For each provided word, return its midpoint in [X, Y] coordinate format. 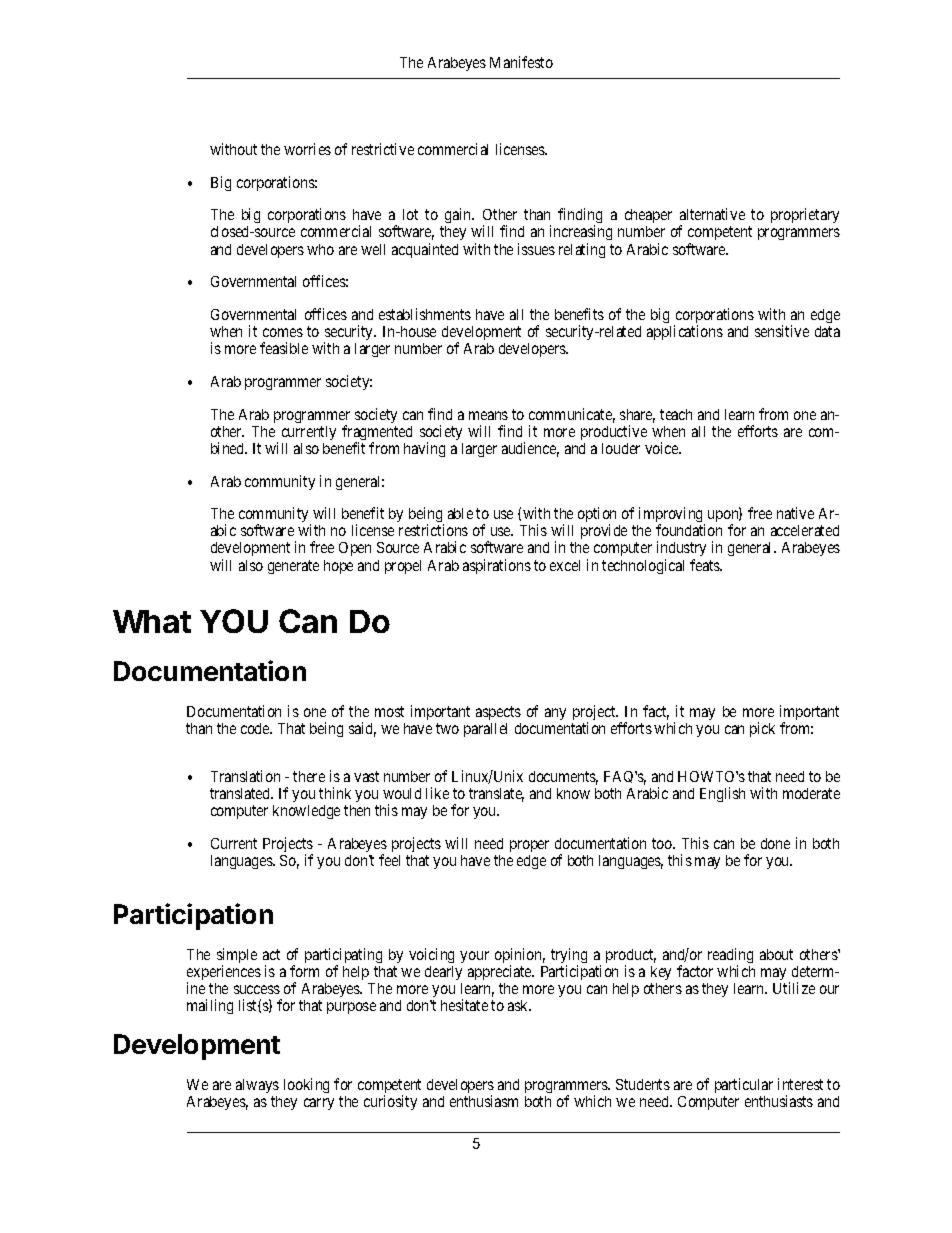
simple [237, 957]
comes [283, 332]
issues [536, 249]
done [775, 843]
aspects [498, 713]
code [256, 728]
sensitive [782, 331]
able [460, 513]
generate [293, 567]
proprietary [805, 215]
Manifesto [521, 62]
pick [762, 729]
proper [529, 846]
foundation [689, 530]
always [257, 1086]
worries [307, 149]
